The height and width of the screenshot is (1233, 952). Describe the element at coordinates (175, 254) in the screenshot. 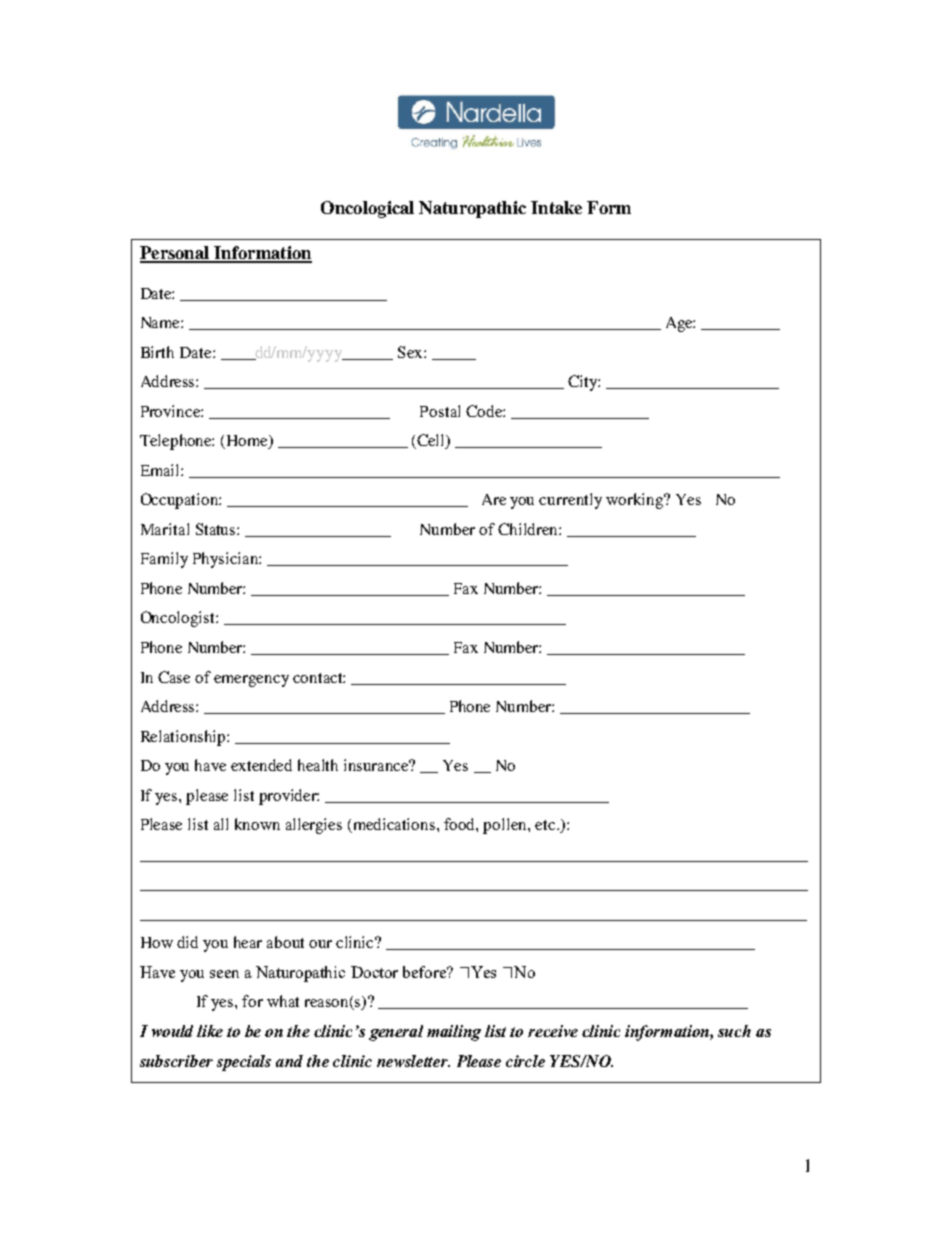

I see `Personal` at that location.
